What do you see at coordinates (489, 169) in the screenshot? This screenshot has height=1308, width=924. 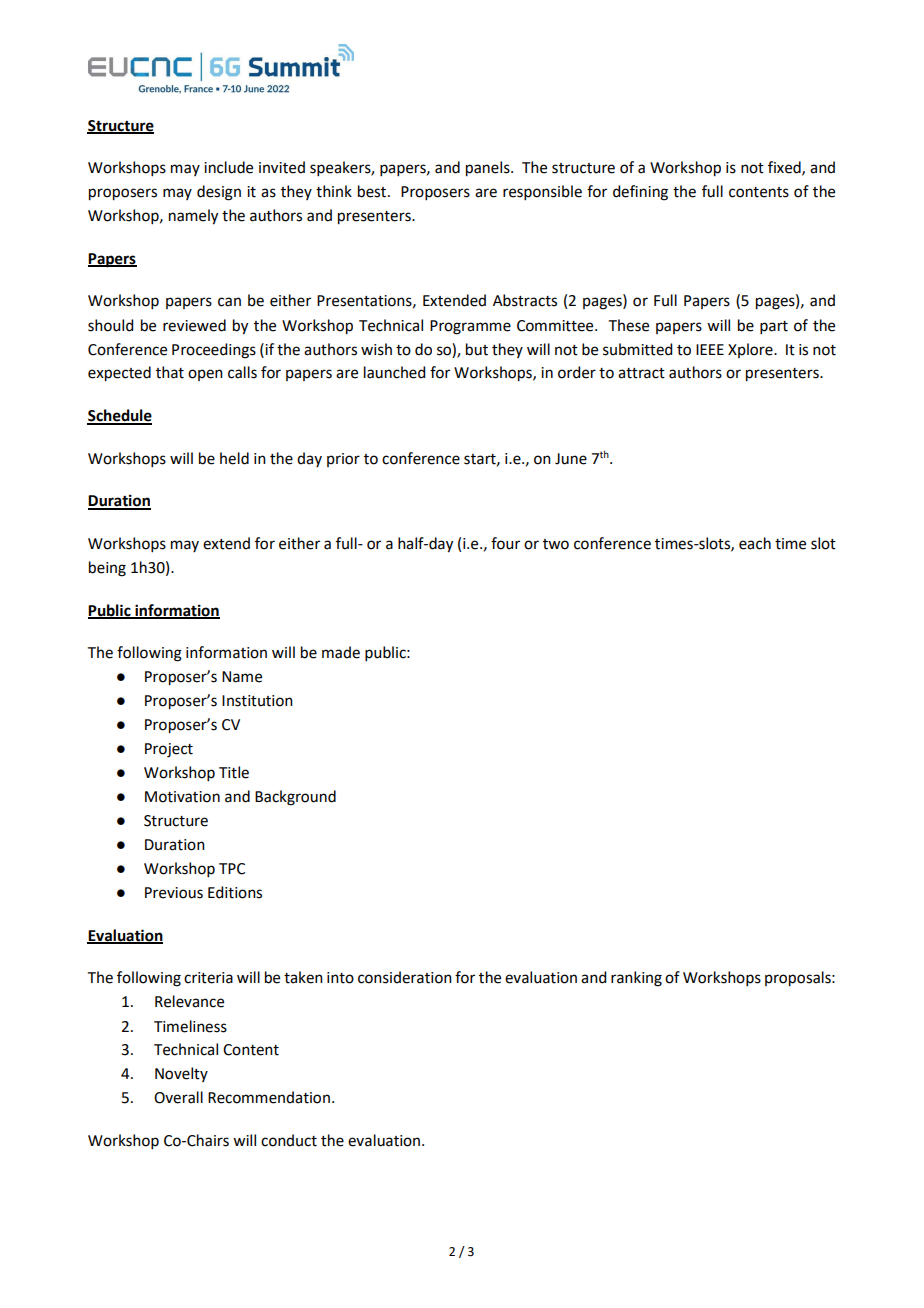 I see `panels` at bounding box center [489, 169].
